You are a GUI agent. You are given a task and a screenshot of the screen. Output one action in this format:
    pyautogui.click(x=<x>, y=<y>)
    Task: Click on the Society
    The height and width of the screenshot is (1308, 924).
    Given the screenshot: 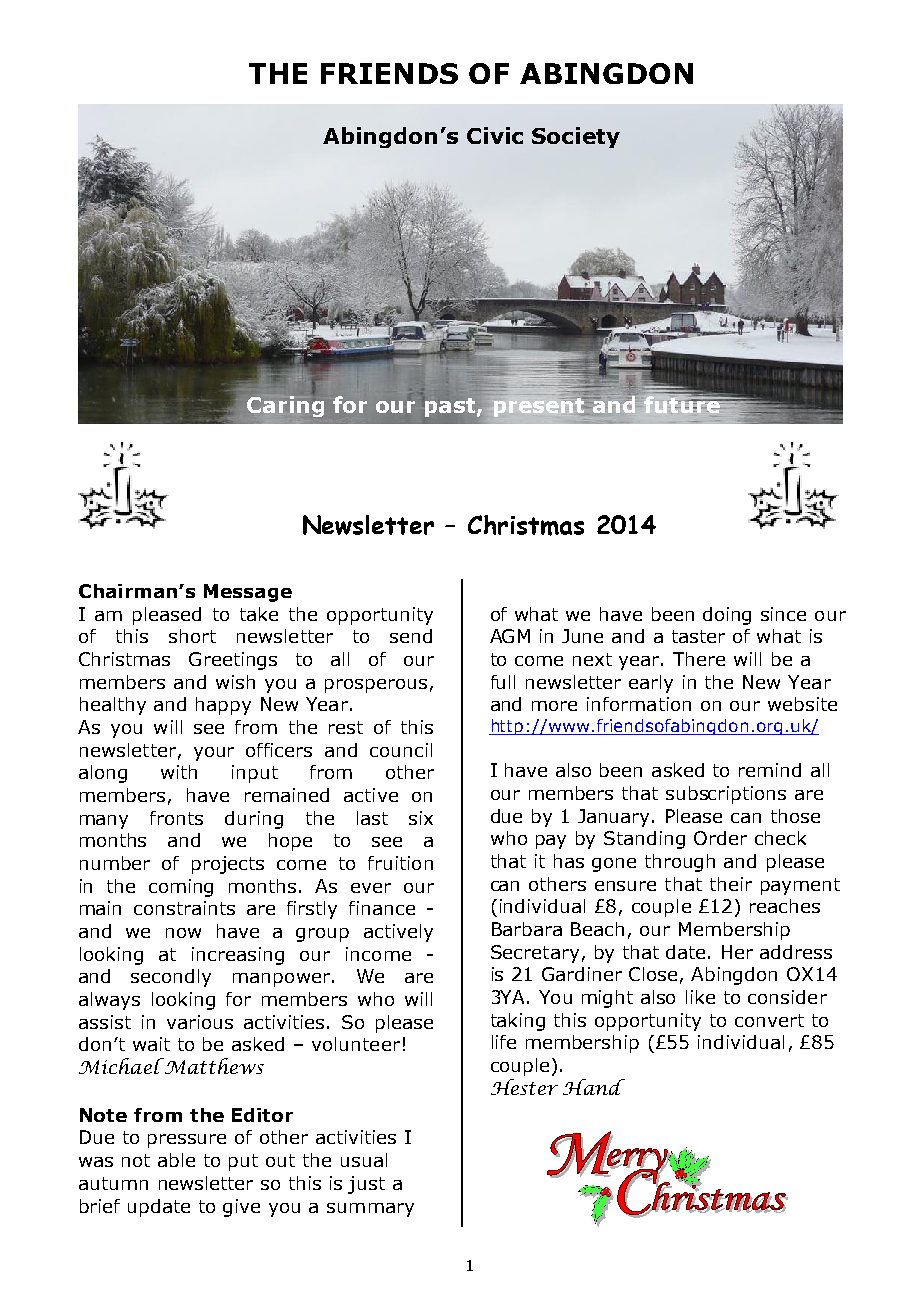 What is the action you would take?
    pyautogui.click(x=576, y=137)
